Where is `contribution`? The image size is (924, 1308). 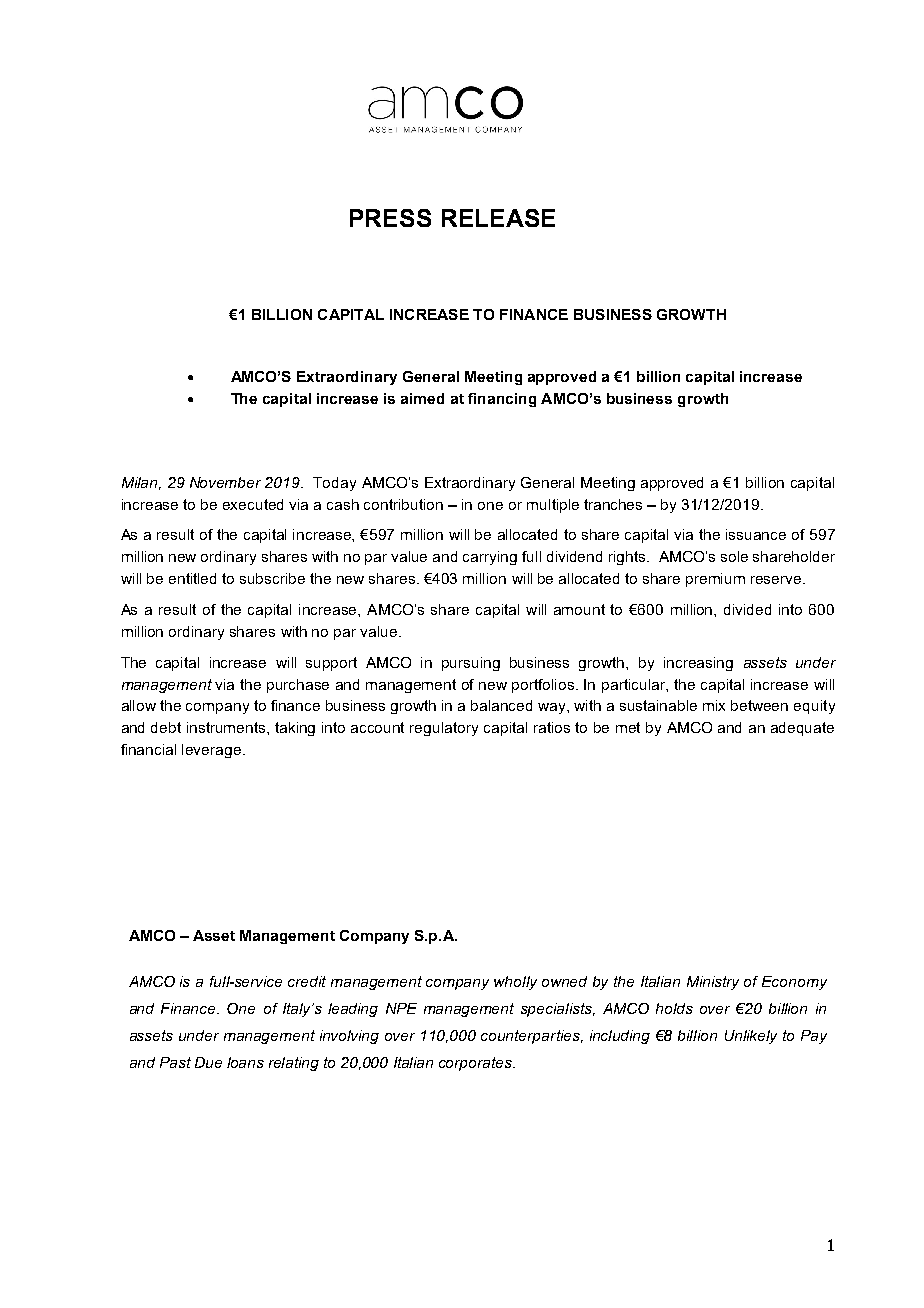
contribution is located at coordinates (403, 504).
